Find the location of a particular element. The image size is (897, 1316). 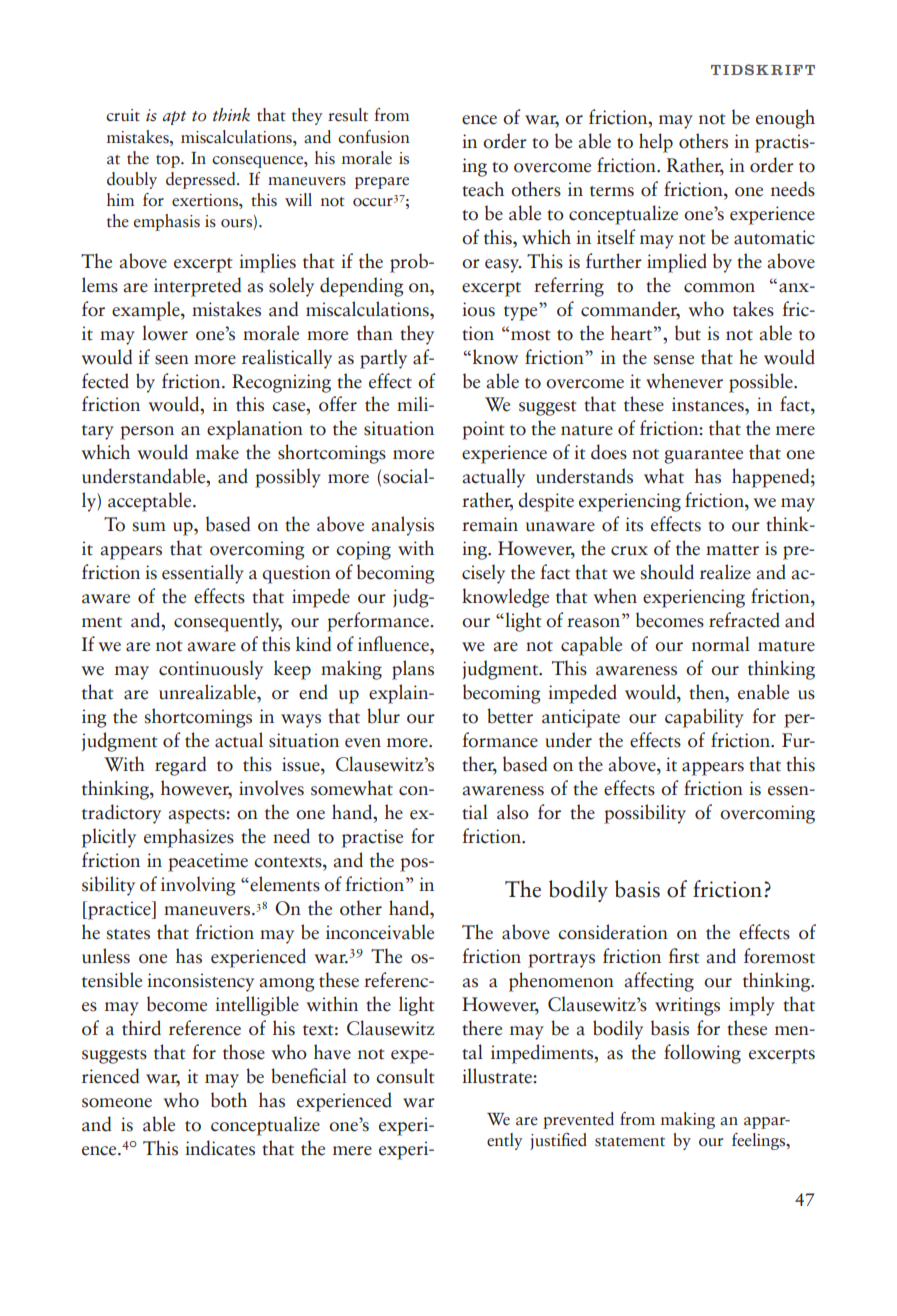

help is located at coordinates (656, 143).
